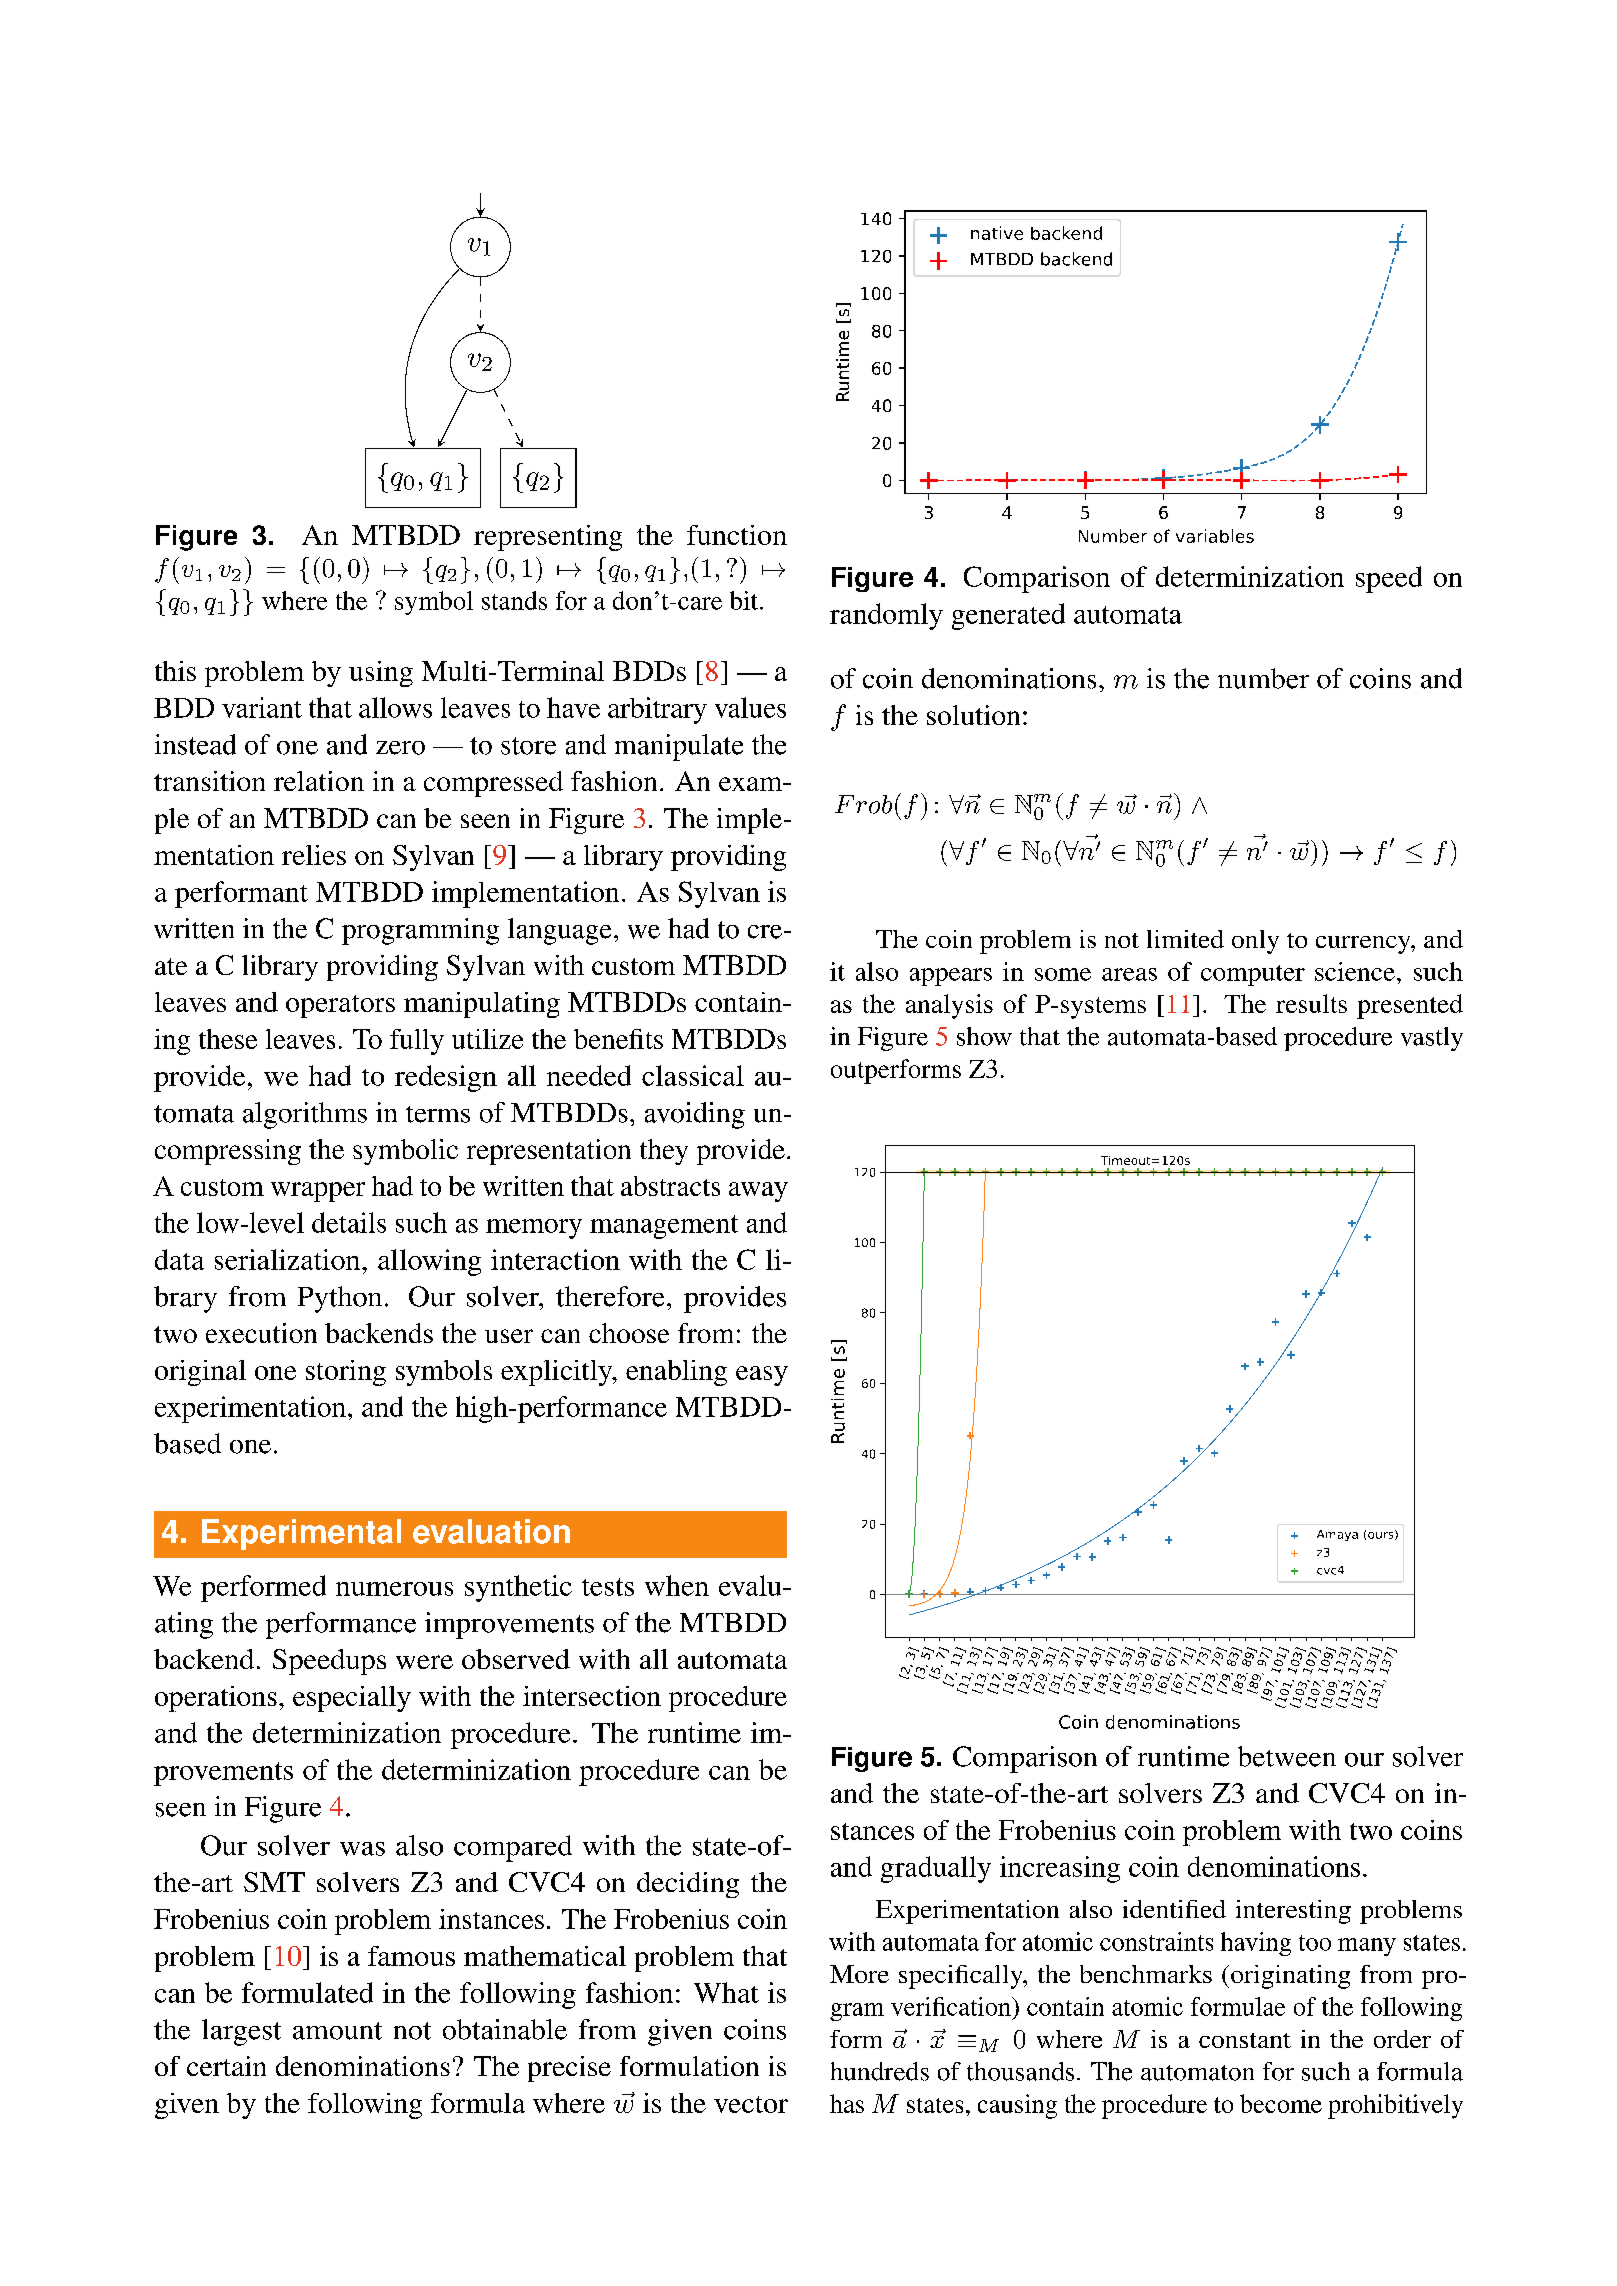 The image size is (1617, 2286). I want to click on native, so click(997, 233).
